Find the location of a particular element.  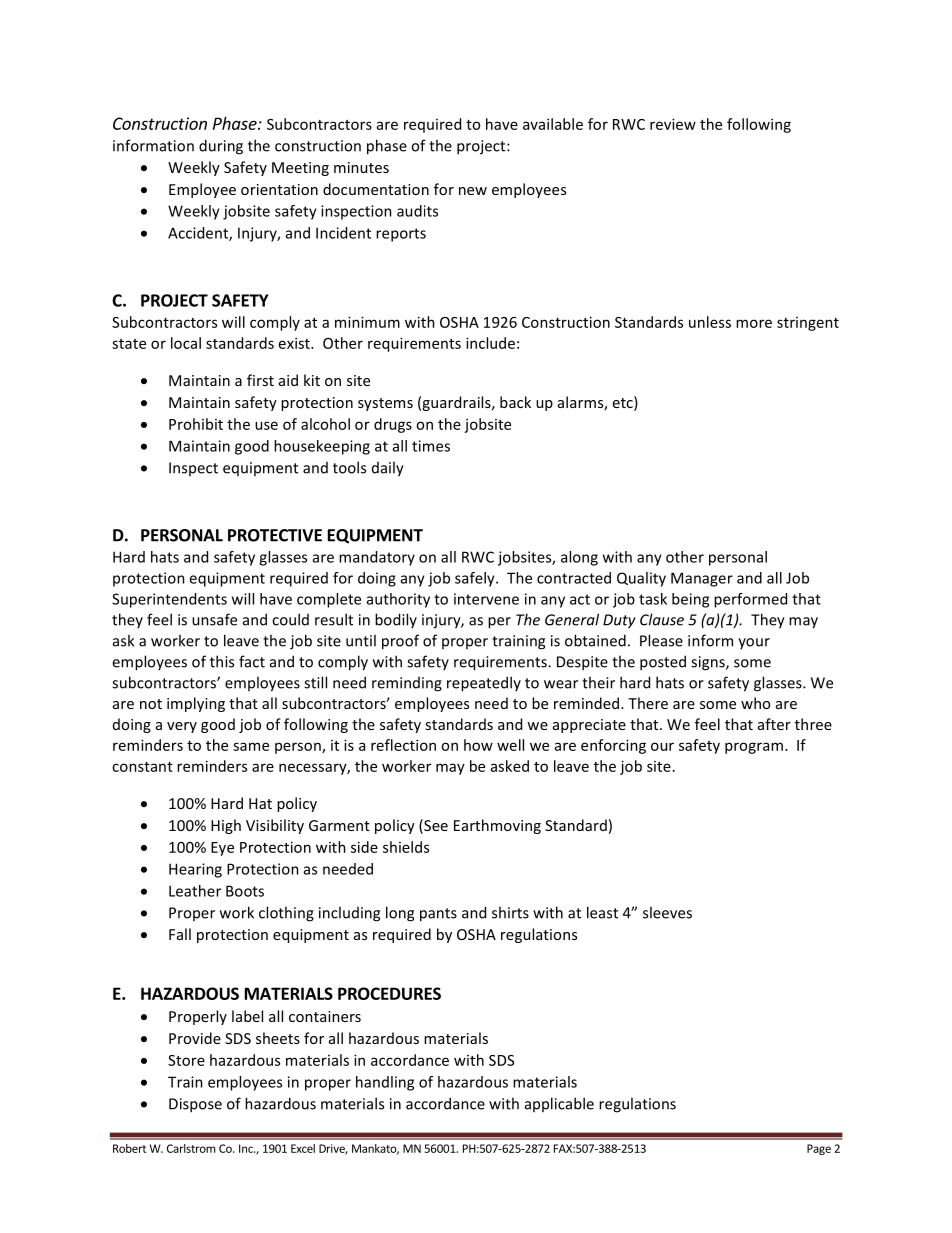

new is located at coordinates (473, 191).
